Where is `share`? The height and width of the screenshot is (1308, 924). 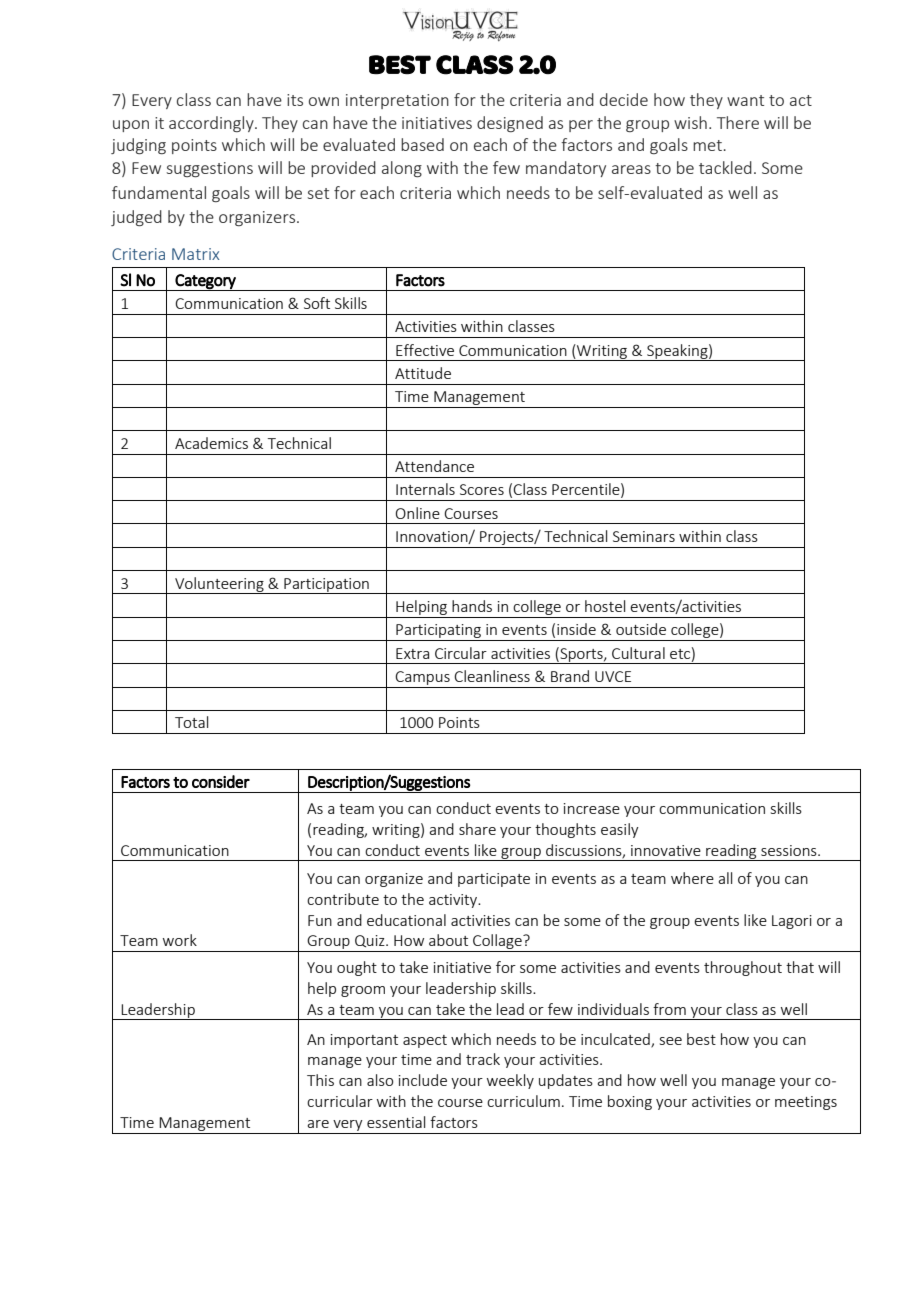 share is located at coordinates (477, 829).
